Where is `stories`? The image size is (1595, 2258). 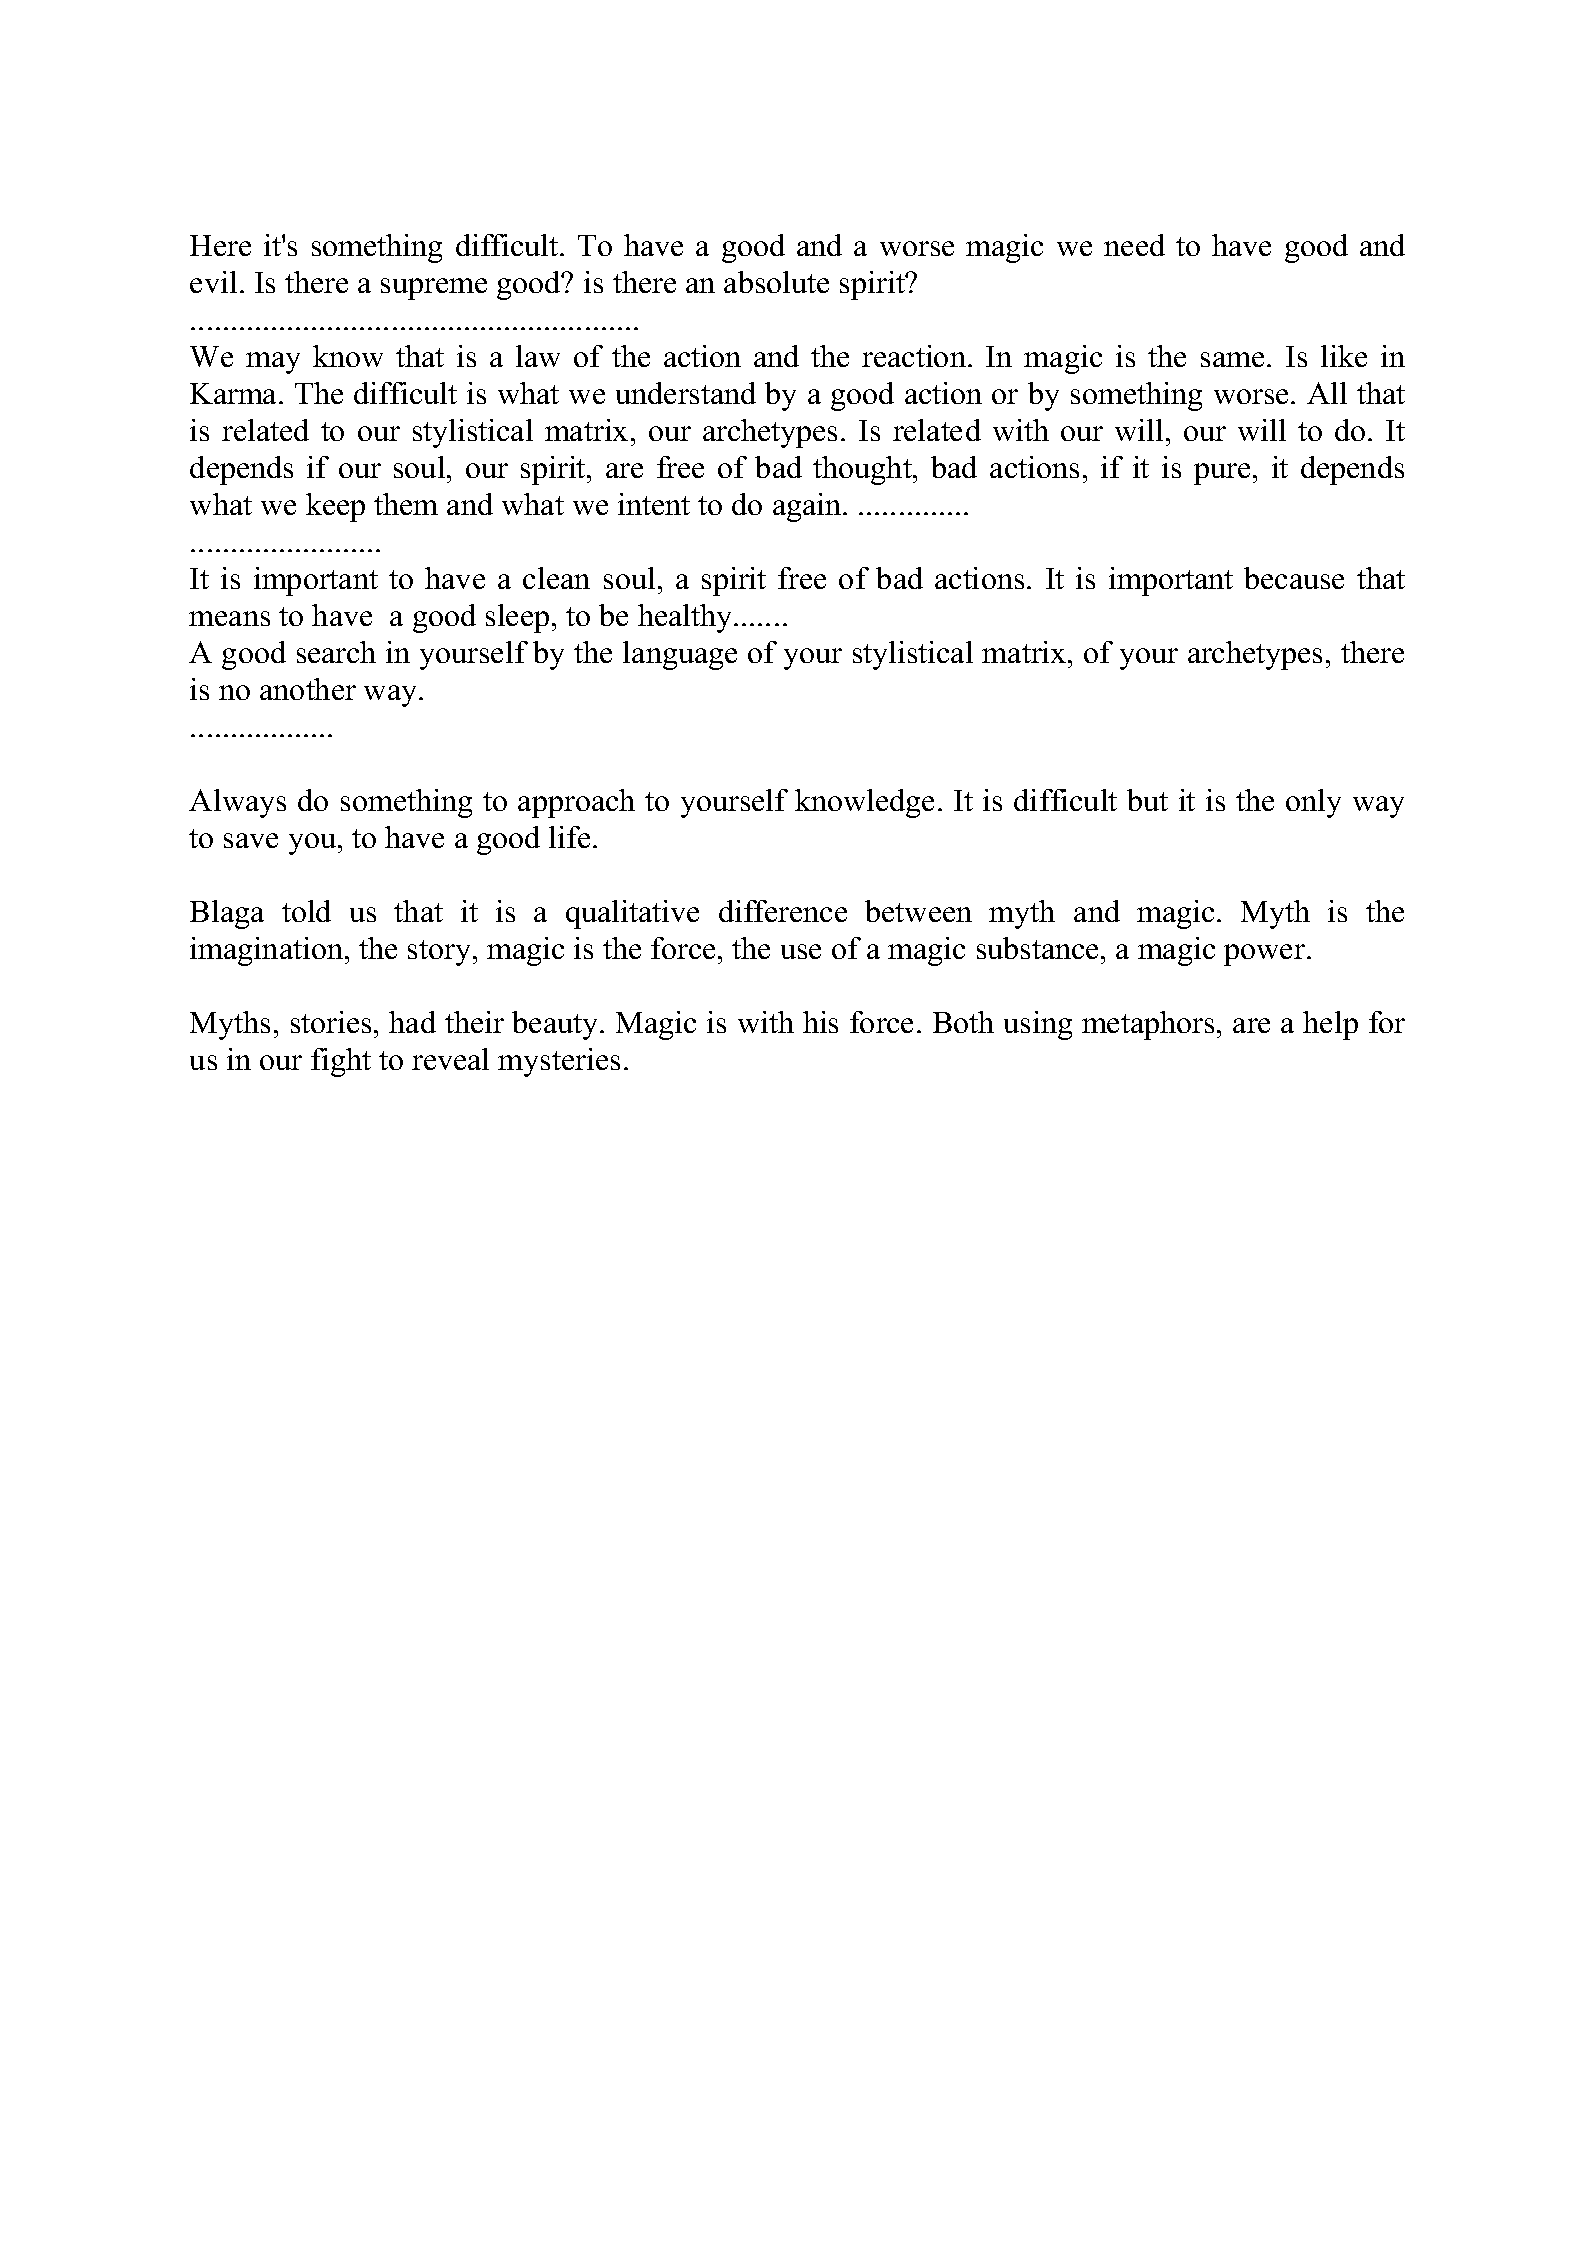
stories is located at coordinates (331, 1022).
